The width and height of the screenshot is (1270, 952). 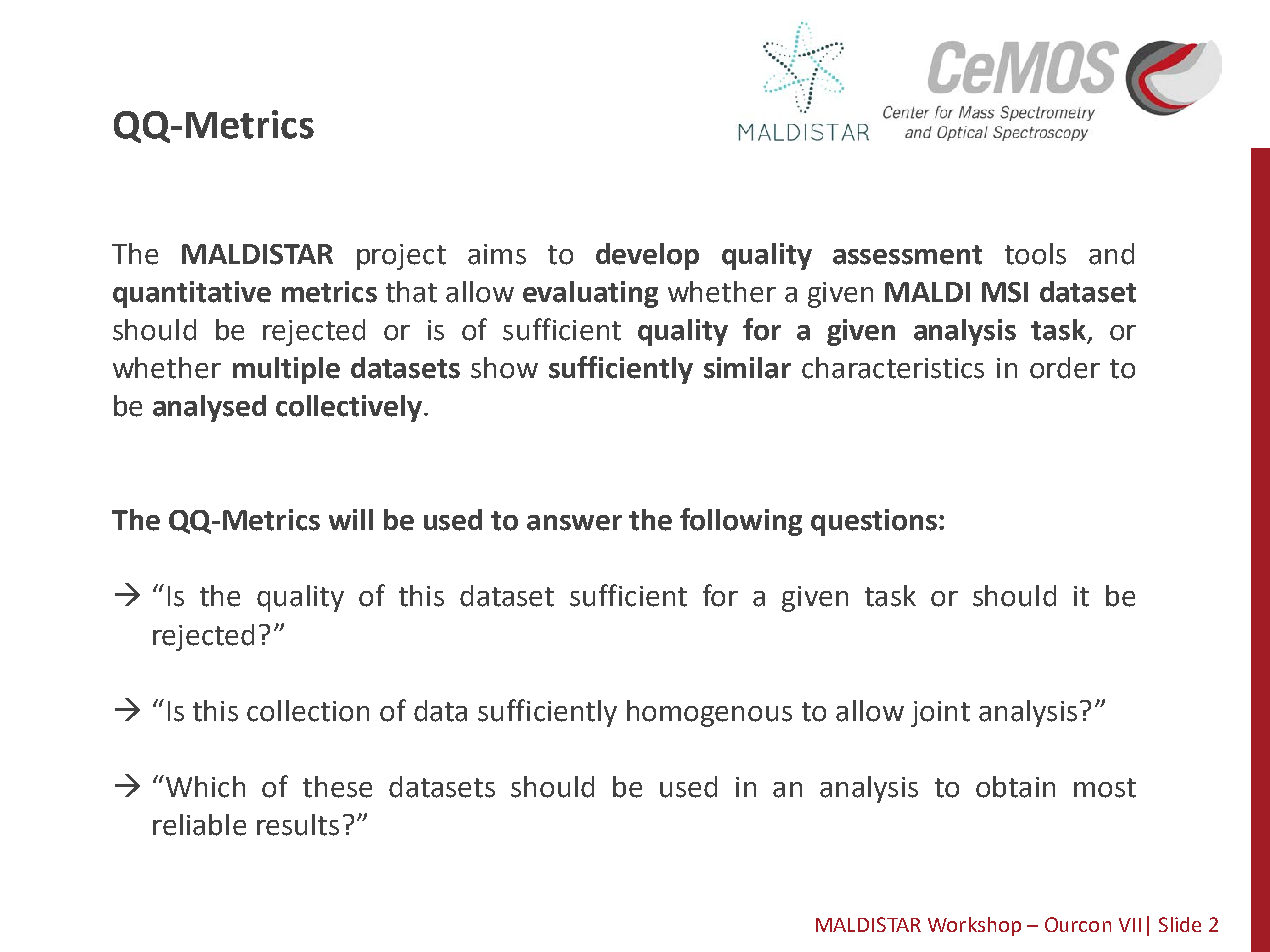 I want to click on project, so click(x=401, y=257).
